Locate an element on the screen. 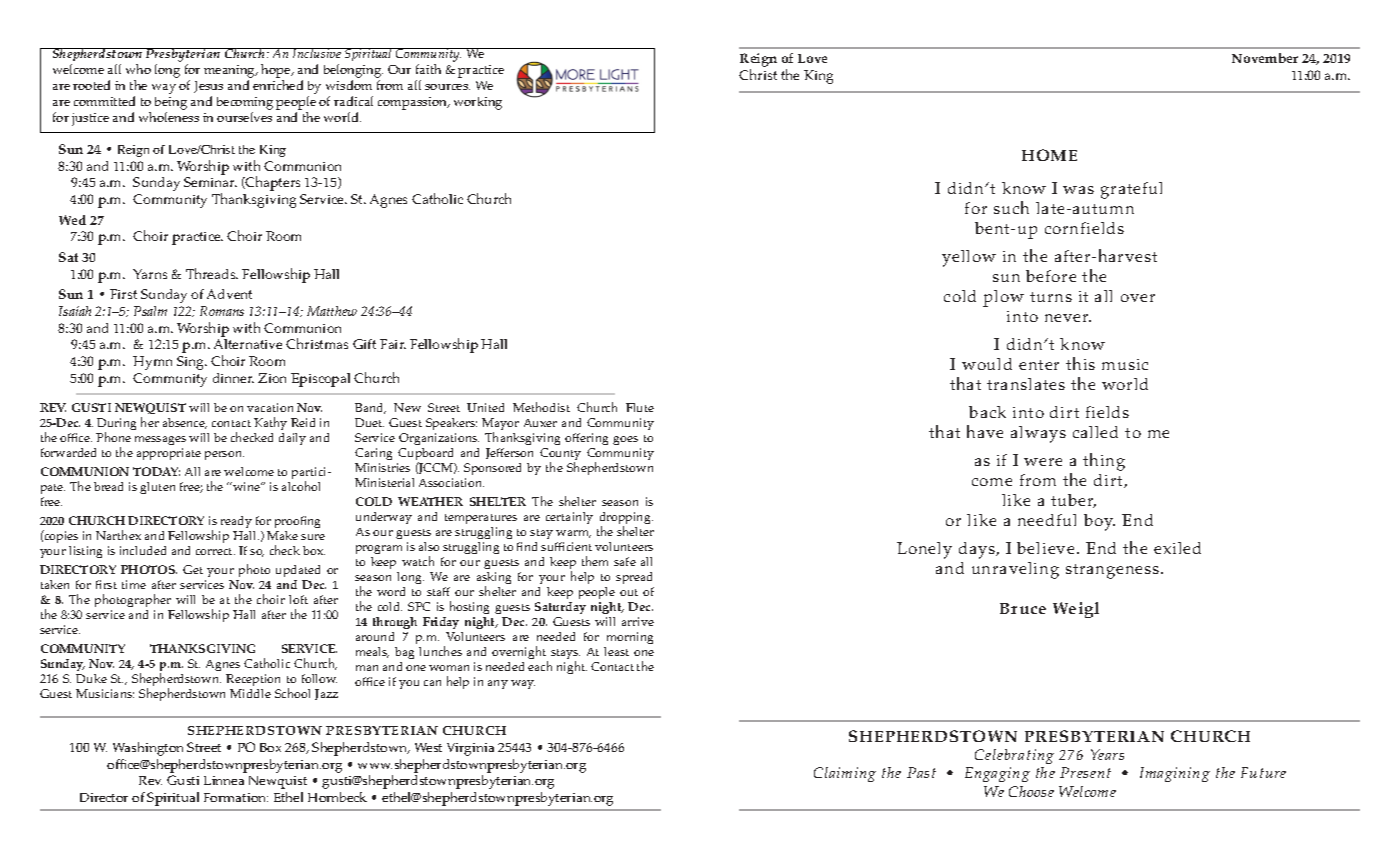 This screenshot has width=1400, height=850. Present is located at coordinates (1085, 772).
